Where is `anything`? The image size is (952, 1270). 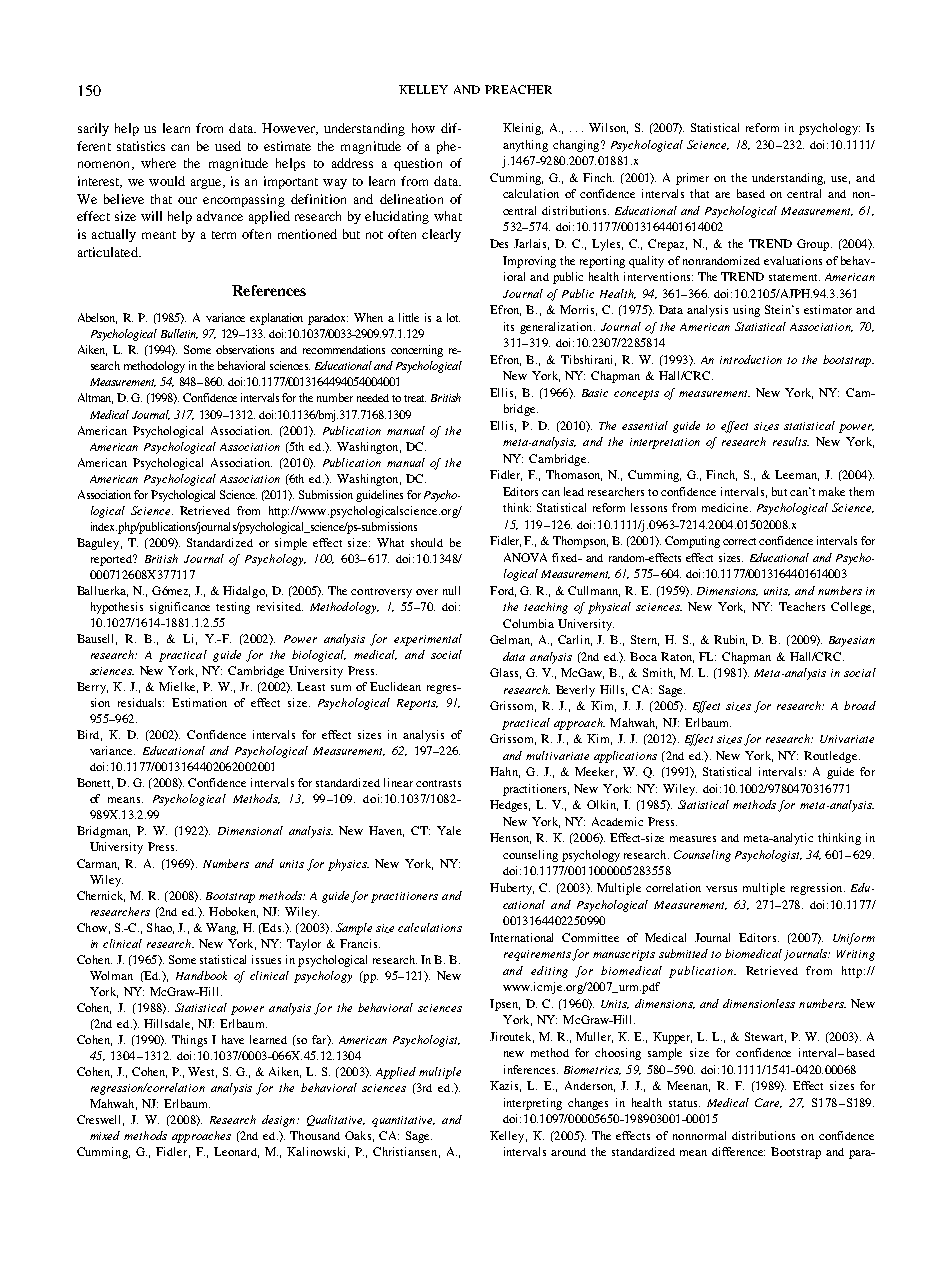
anything is located at coordinates (525, 146).
